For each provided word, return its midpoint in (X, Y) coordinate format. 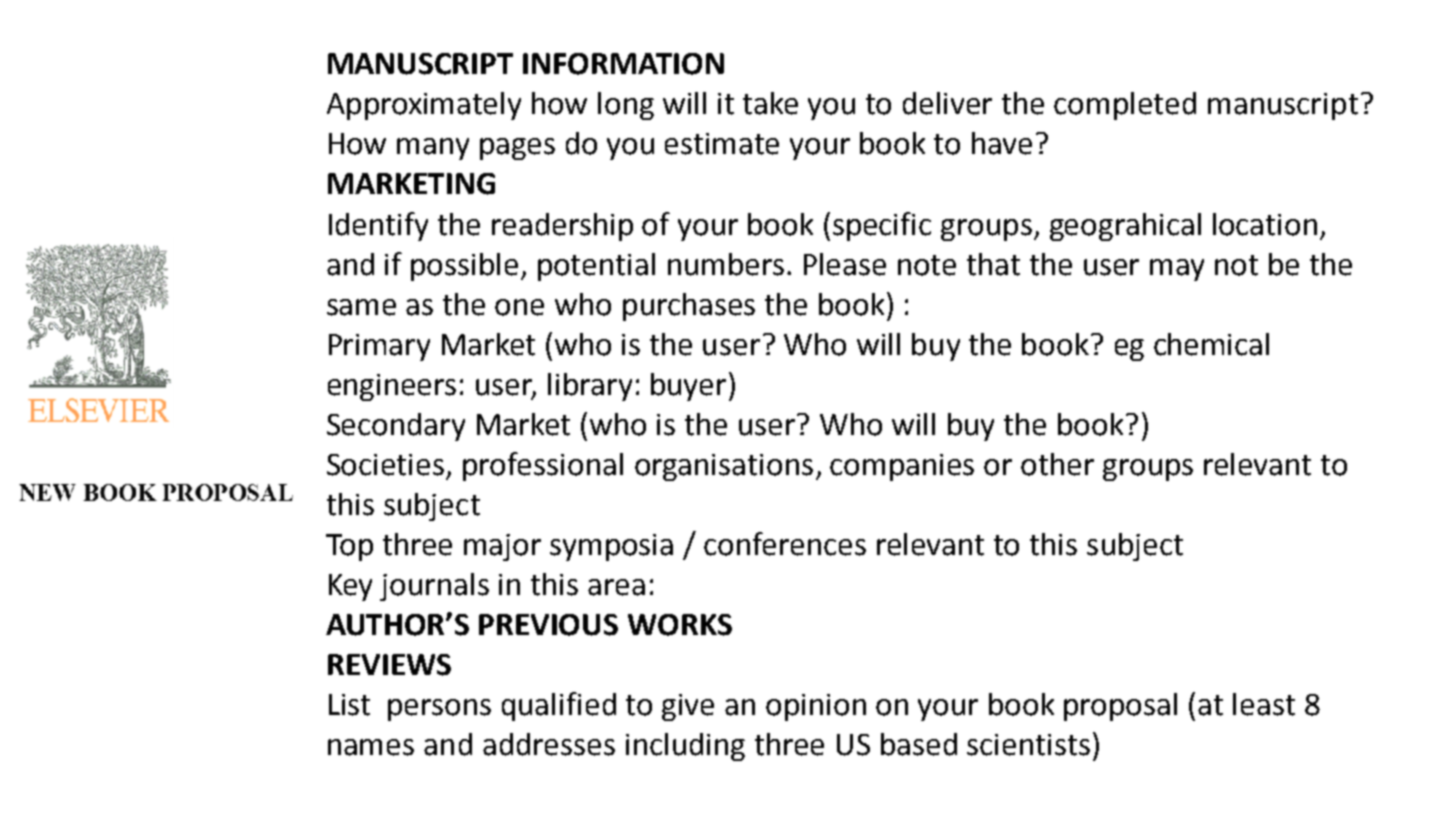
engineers (392, 387)
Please (845, 264)
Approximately (424, 106)
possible (464, 267)
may (1177, 270)
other (1057, 464)
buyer (688, 387)
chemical (1211, 344)
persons (439, 710)
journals (434, 587)
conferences (785, 544)
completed (1125, 106)
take (770, 103)
